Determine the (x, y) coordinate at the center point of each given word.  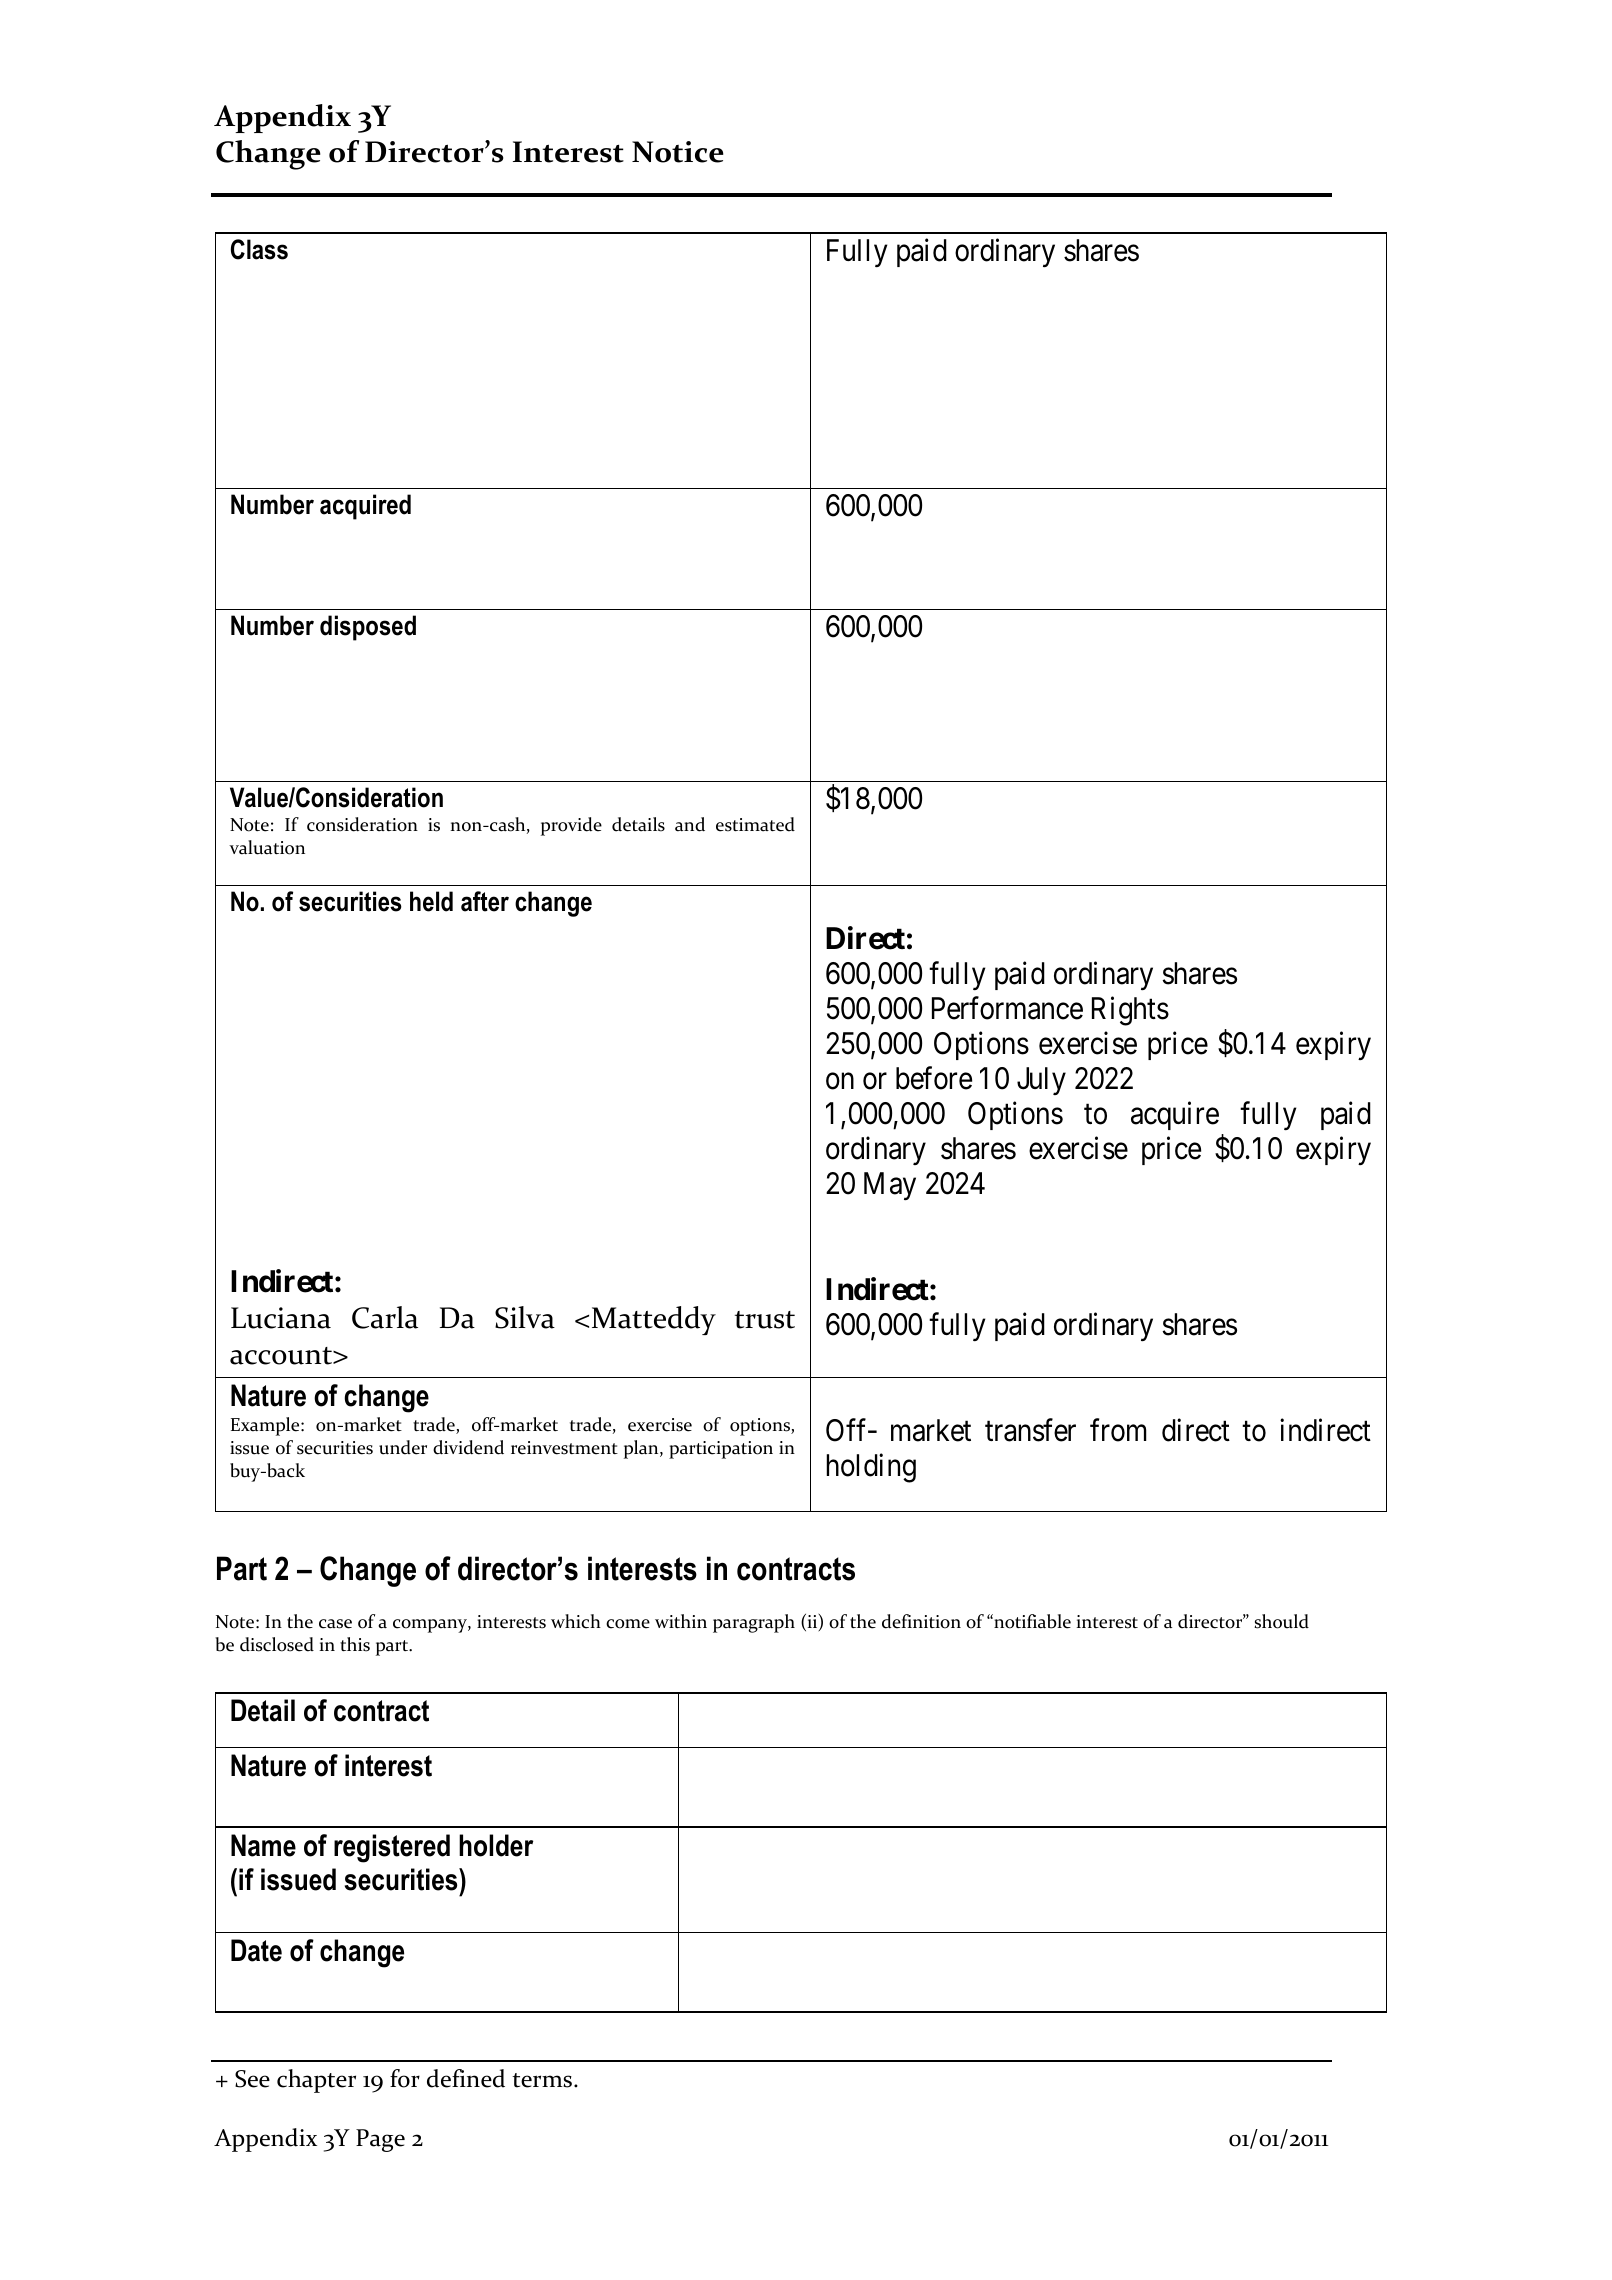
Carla (385, 1317)
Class (259, 249)
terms (543, 2080)
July (1041, 1081)
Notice (678, 152)
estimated (755, 824)
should (1281, 1621)
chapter (316, 2081)
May (890, 1186)
